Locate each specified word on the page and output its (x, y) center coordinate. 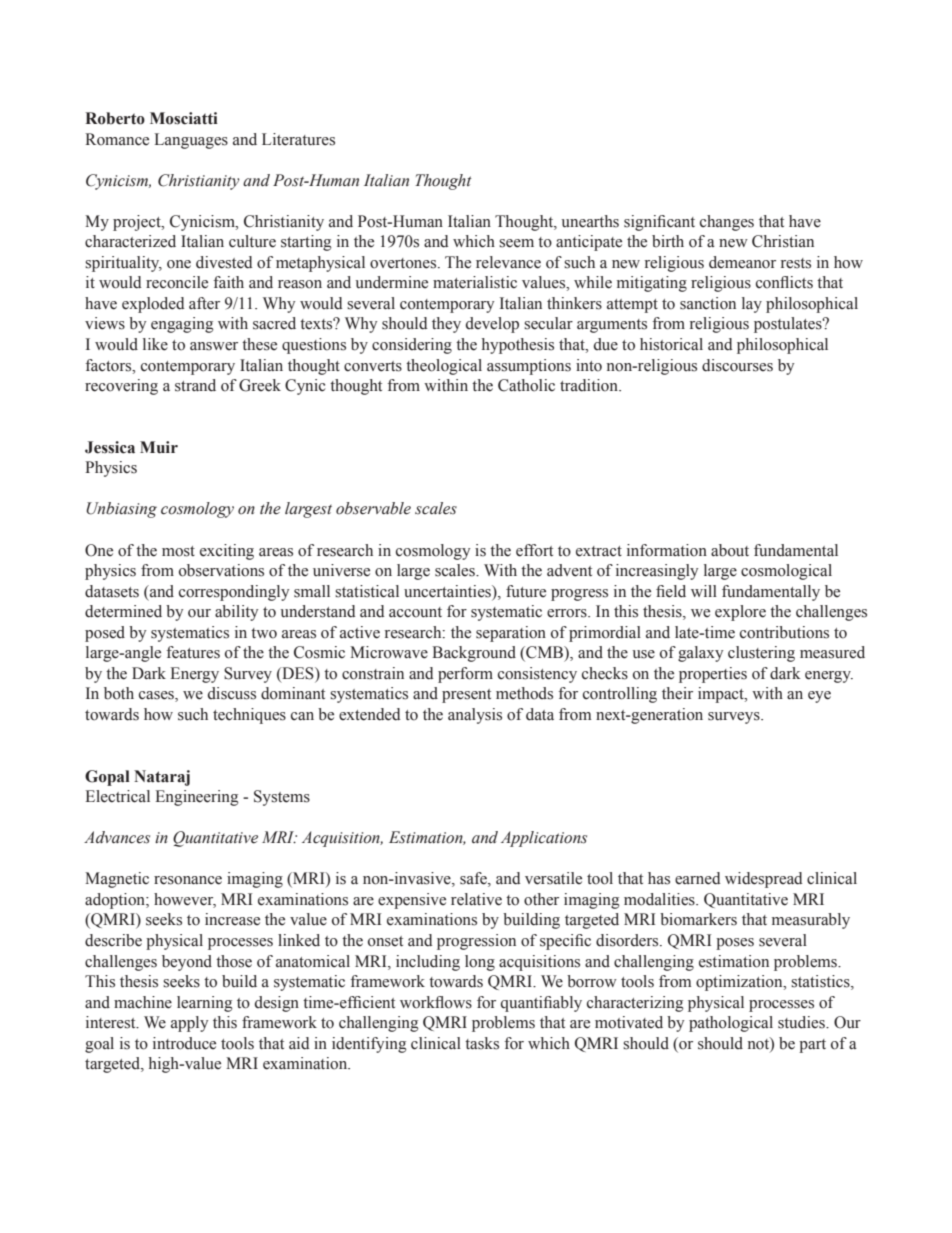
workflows (436, 1002)
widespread (764, 880)
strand (195, 385)
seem (516, 243)
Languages (191, 141)
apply (189, 1024)
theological (444, 367)
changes (727, 223)
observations (221, 570)
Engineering (197, 798)
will (704, 591)
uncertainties (448, 591)
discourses (737, 365)
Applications (544, 839)
